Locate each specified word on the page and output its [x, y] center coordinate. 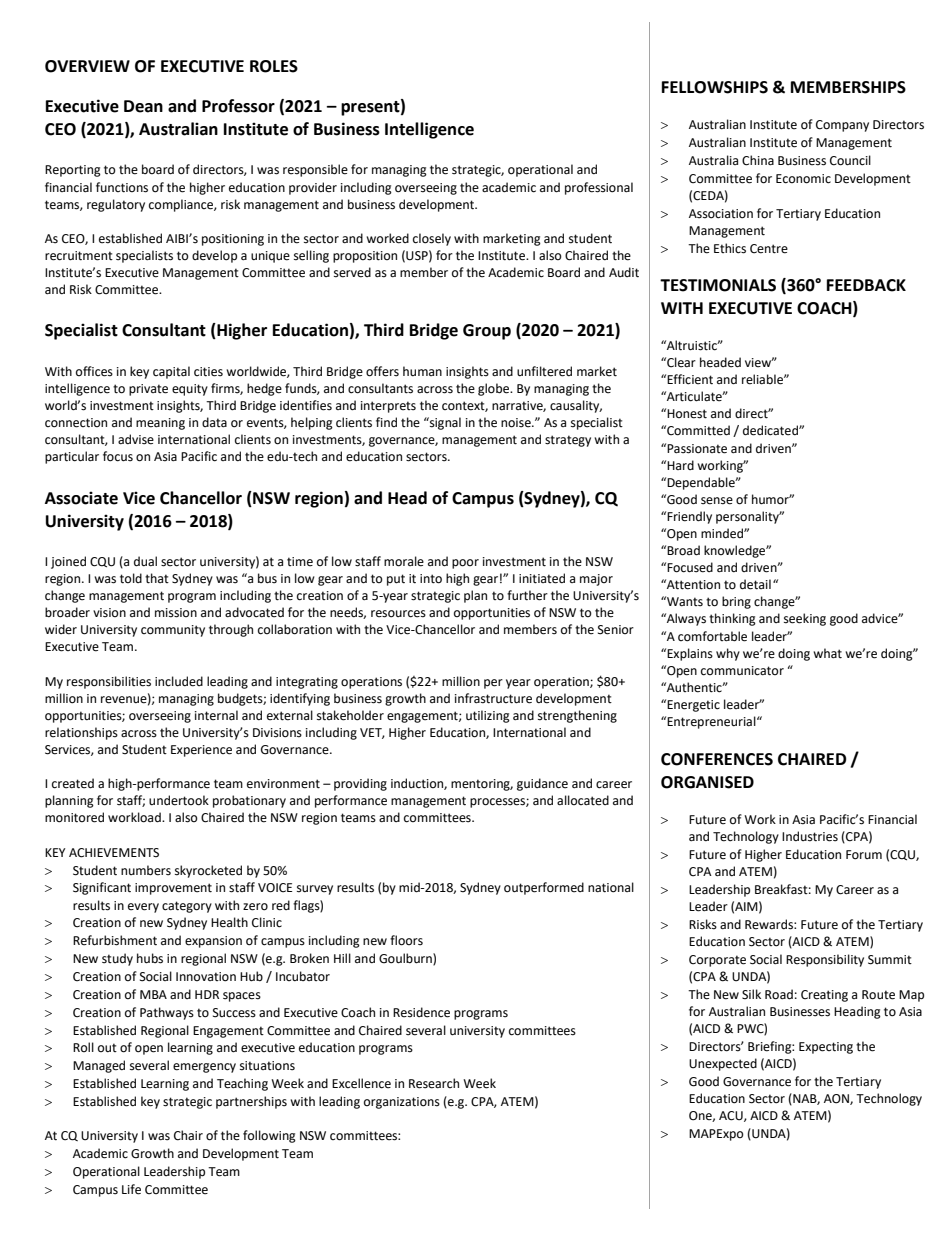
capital [171, 372]
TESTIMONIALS [718, 285]
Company [842, 126]
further [527, 595]
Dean [143, 106]
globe [495, 389]
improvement [173, 889]
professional [599, 188]
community [173, 631]
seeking [805, 619]
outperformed [544, 888]
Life [131, 1189]
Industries [810, 836]
